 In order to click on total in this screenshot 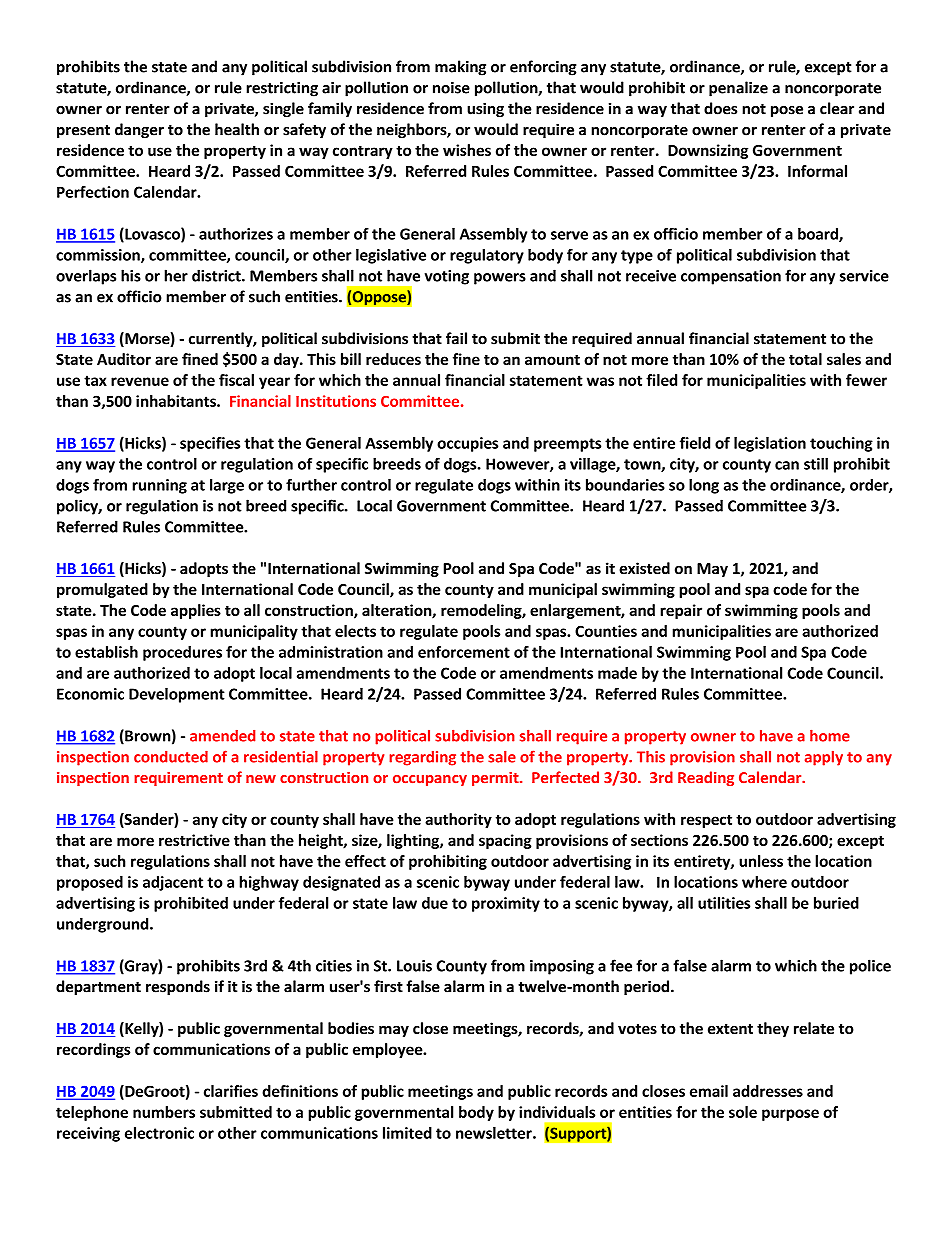, I will do `click(805, 359)`.
